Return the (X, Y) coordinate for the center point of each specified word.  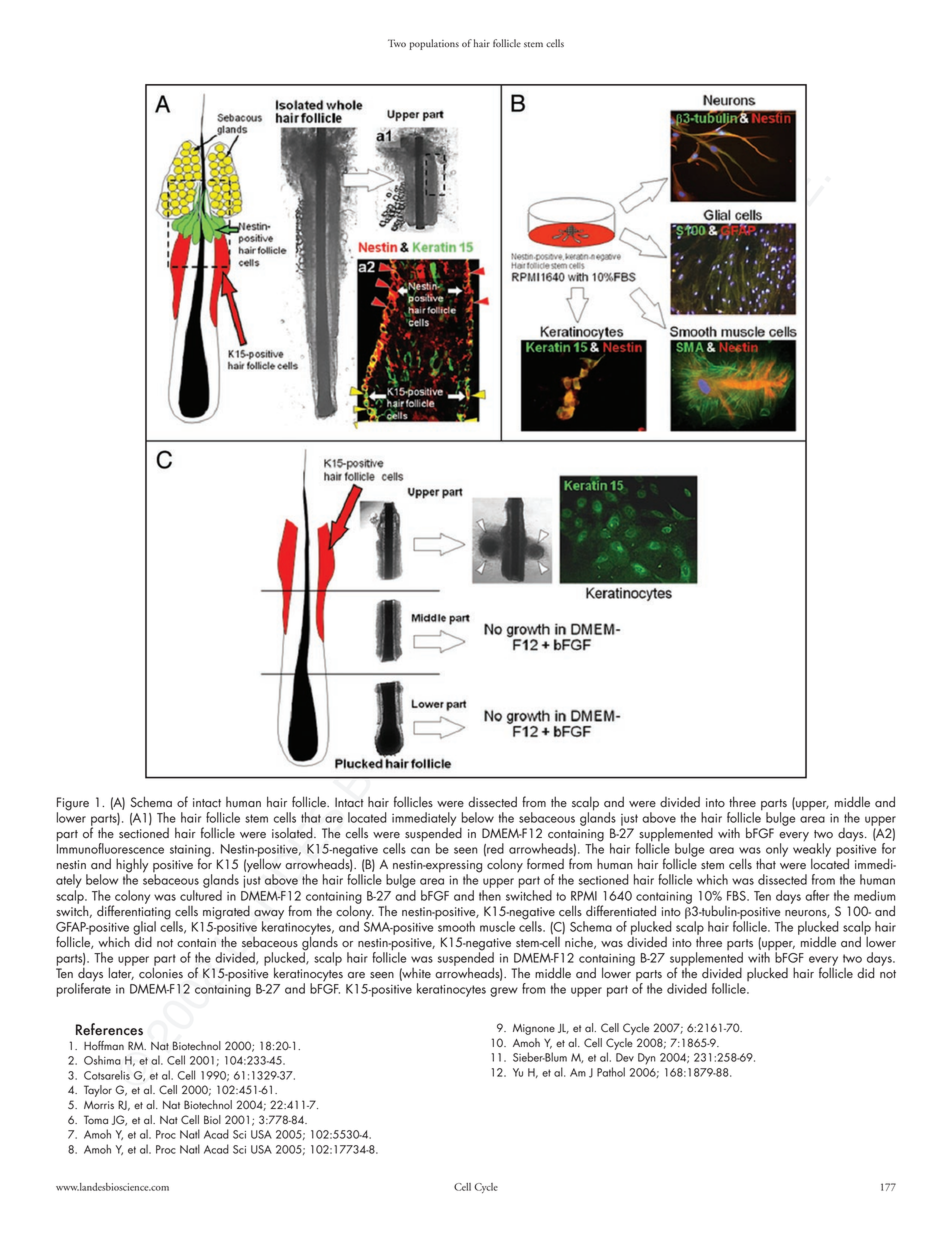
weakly (812, 850)
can (420, 850)
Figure (73, 805)
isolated (293, 833)
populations (434, 44)
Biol (212, 1120)
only (777, 850)
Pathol (611, 1072)
